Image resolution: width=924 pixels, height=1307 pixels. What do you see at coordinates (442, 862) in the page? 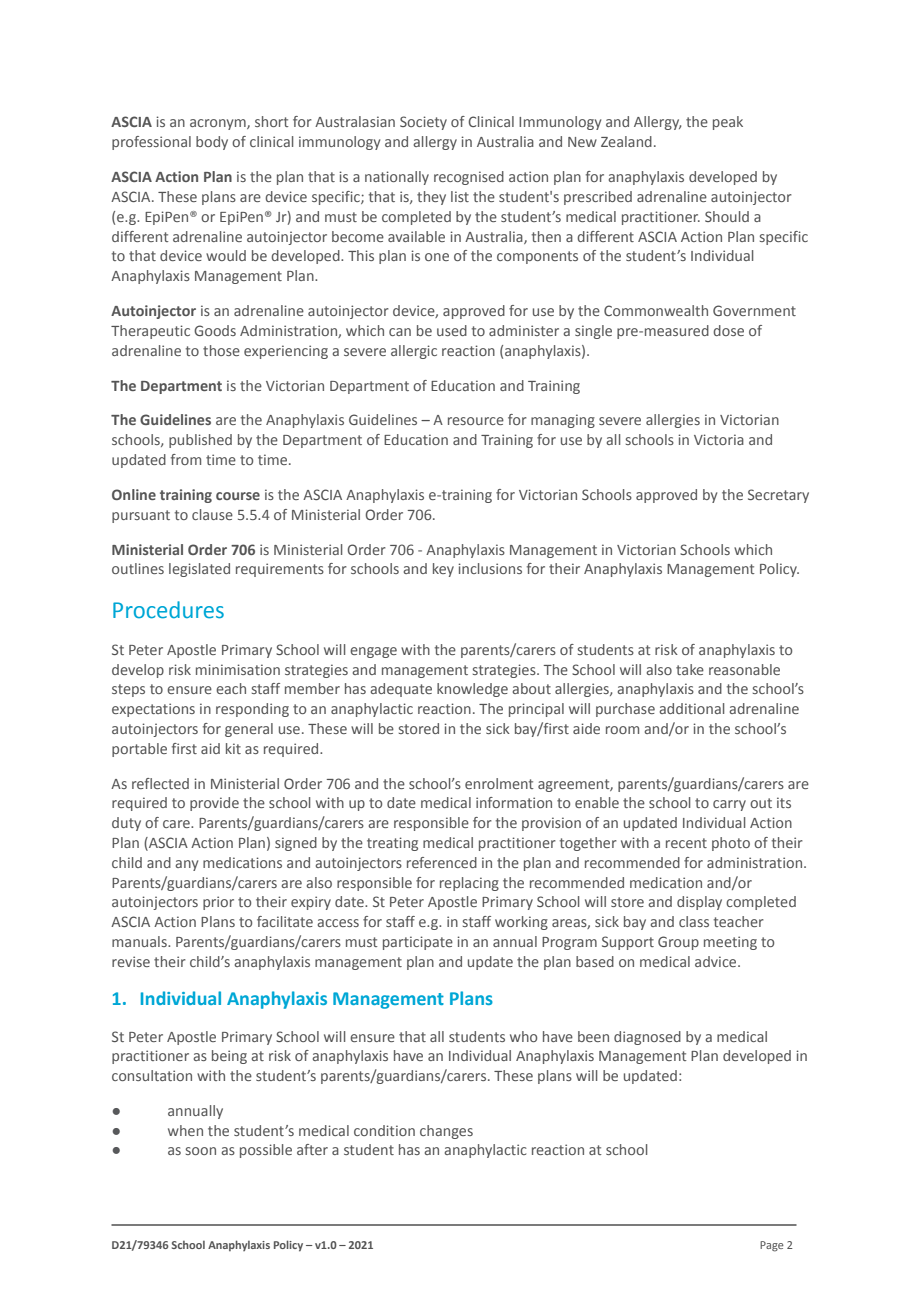
I see `referenced` at bounding box center [442, 862].
